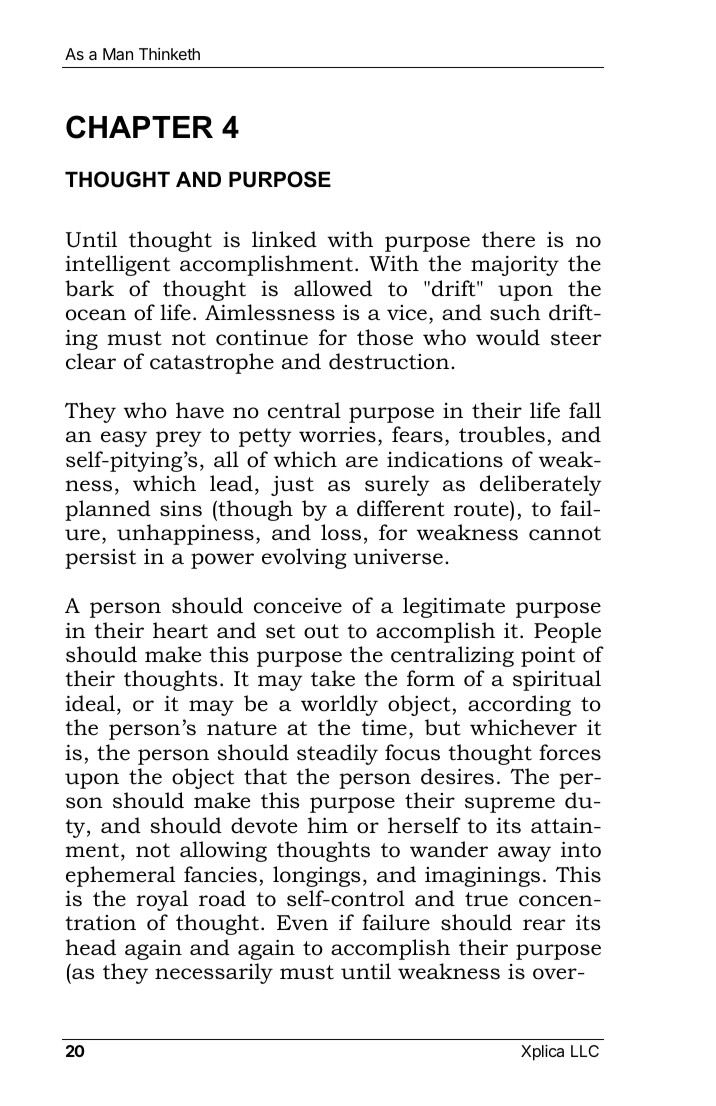 This screenshot has width=716, height=1106. What do you see at coordinates (515, 265) in the screenshot?
I see `majority` at bounding box center [515, 265].
